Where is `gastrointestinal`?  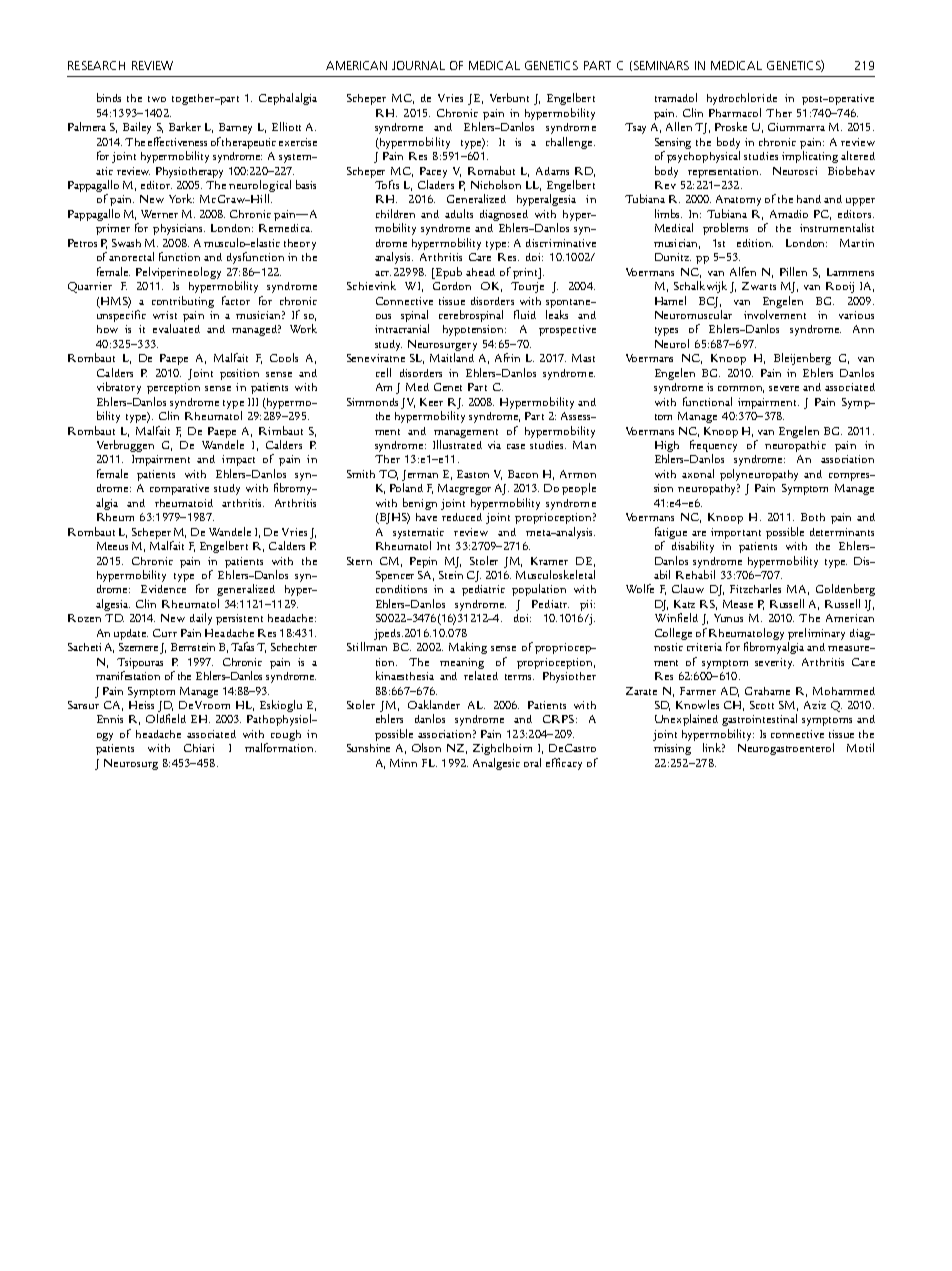 gastrointestinal is located at coordinates (759, 720).
